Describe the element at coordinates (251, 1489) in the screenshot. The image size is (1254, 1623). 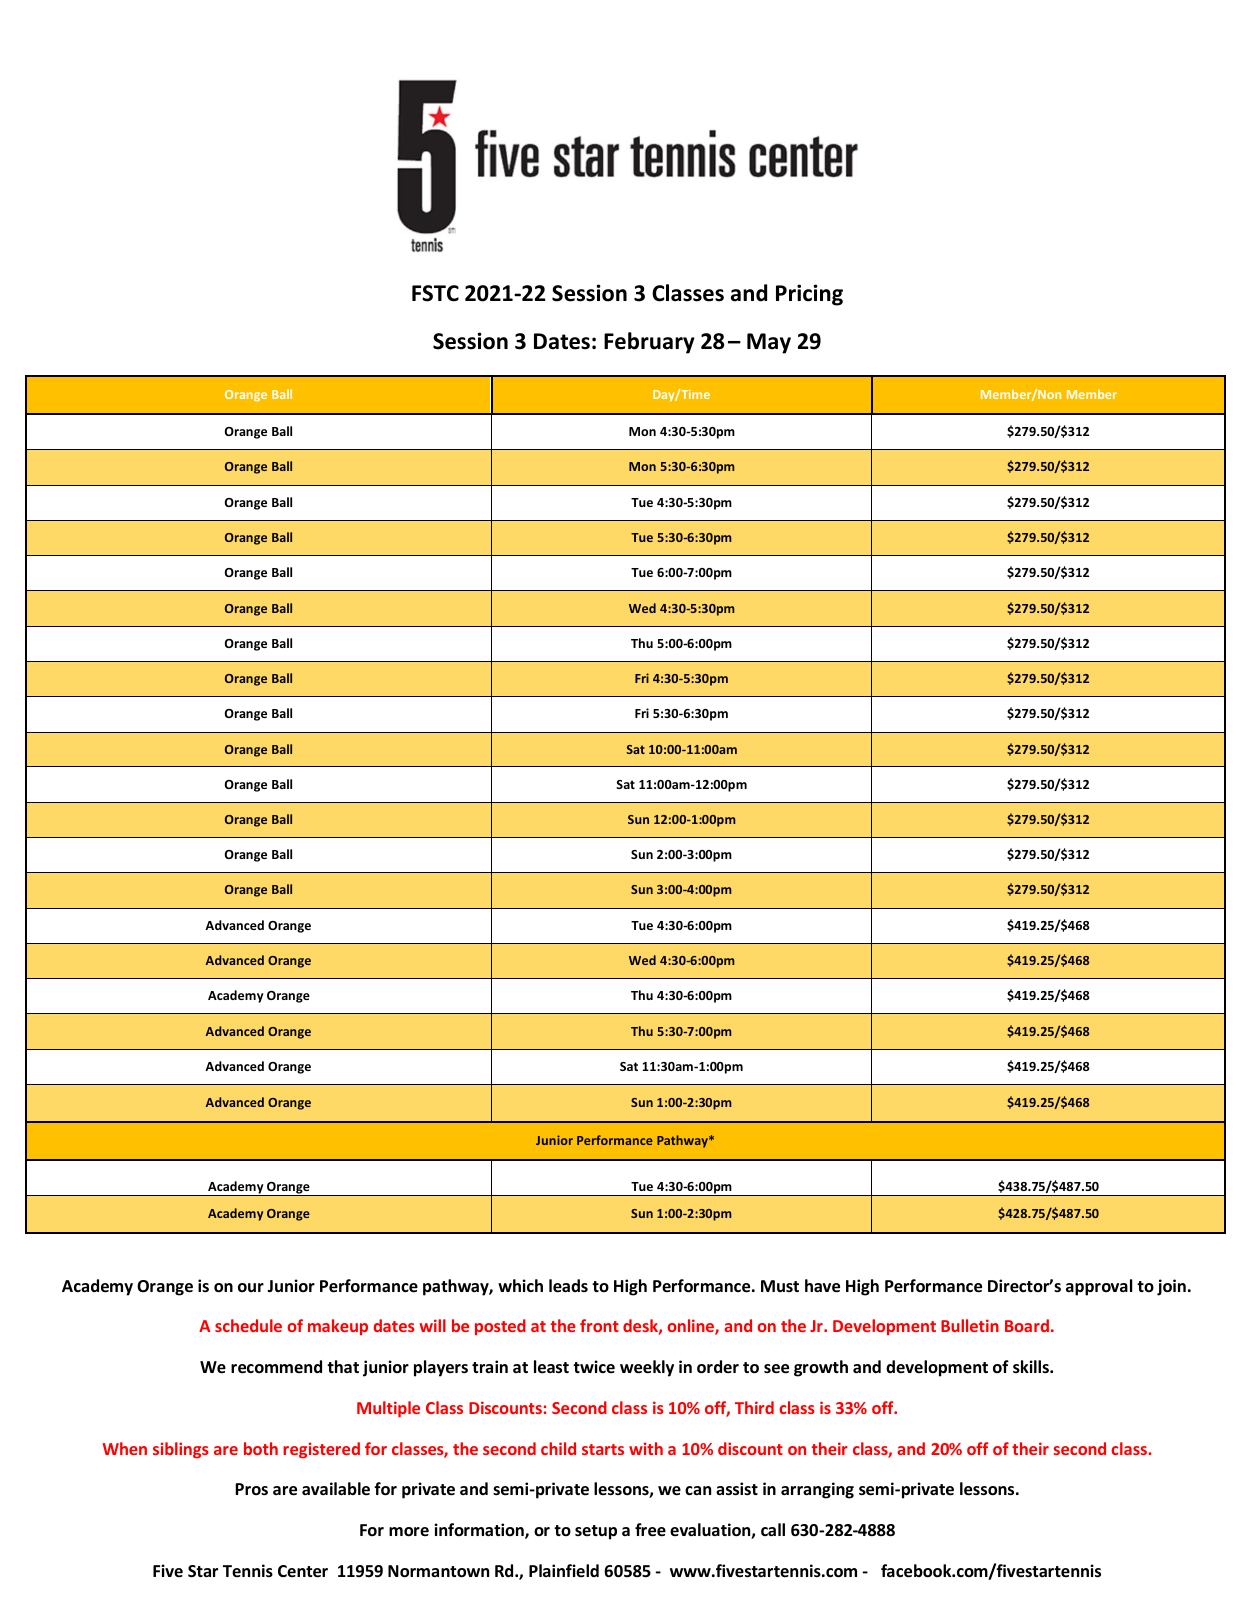
I see `Pros` at that location.
